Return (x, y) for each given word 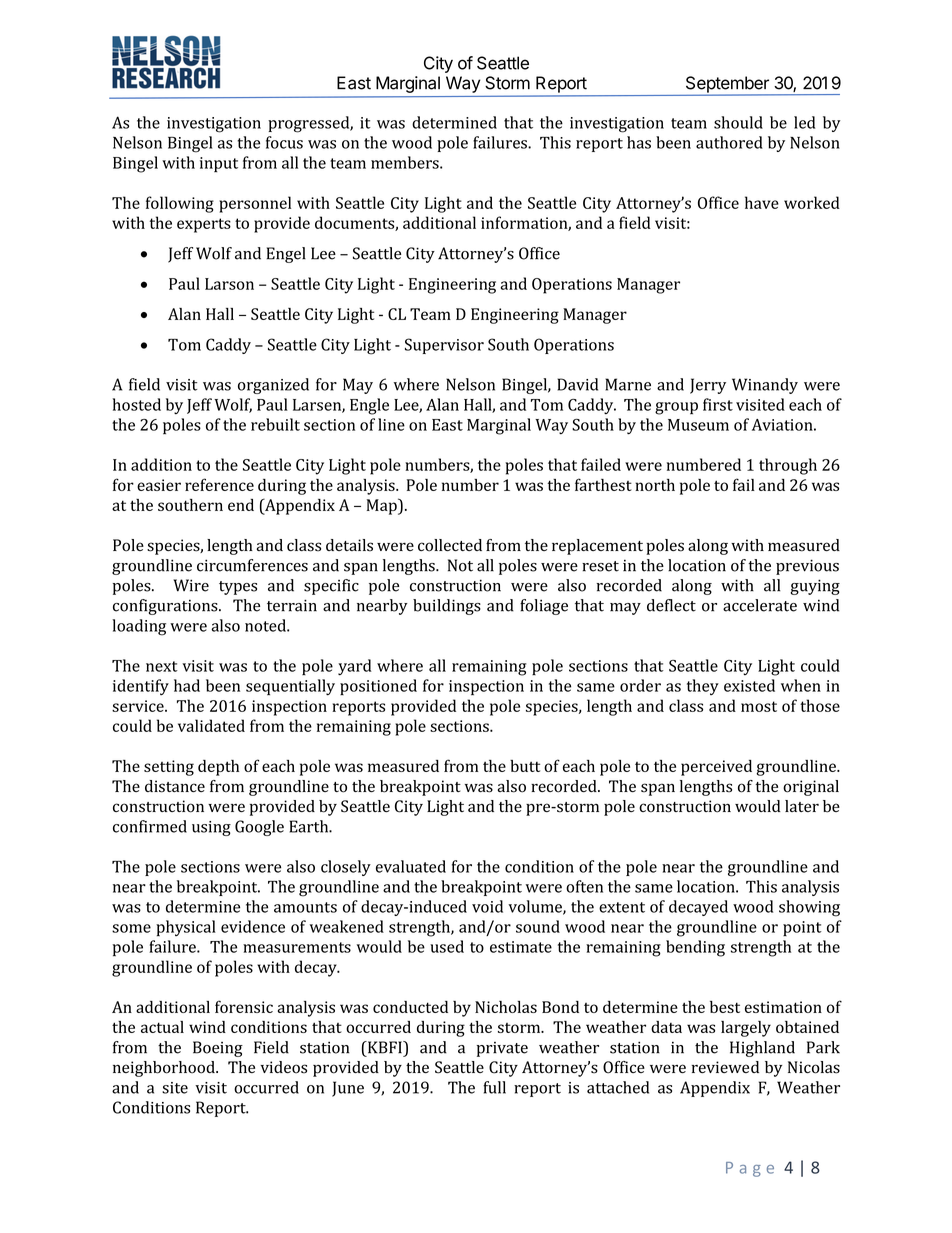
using (211, 828)
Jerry (708, 386)
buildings (447, 607)
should (738, 122)
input (219, 164)
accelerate (760, 605)
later (802, 806)
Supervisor (444, 346)
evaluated (411, 866)
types (238, 588)
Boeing (218, 1049)
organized (273, 386)
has (639, 142)
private (502, 1049)
